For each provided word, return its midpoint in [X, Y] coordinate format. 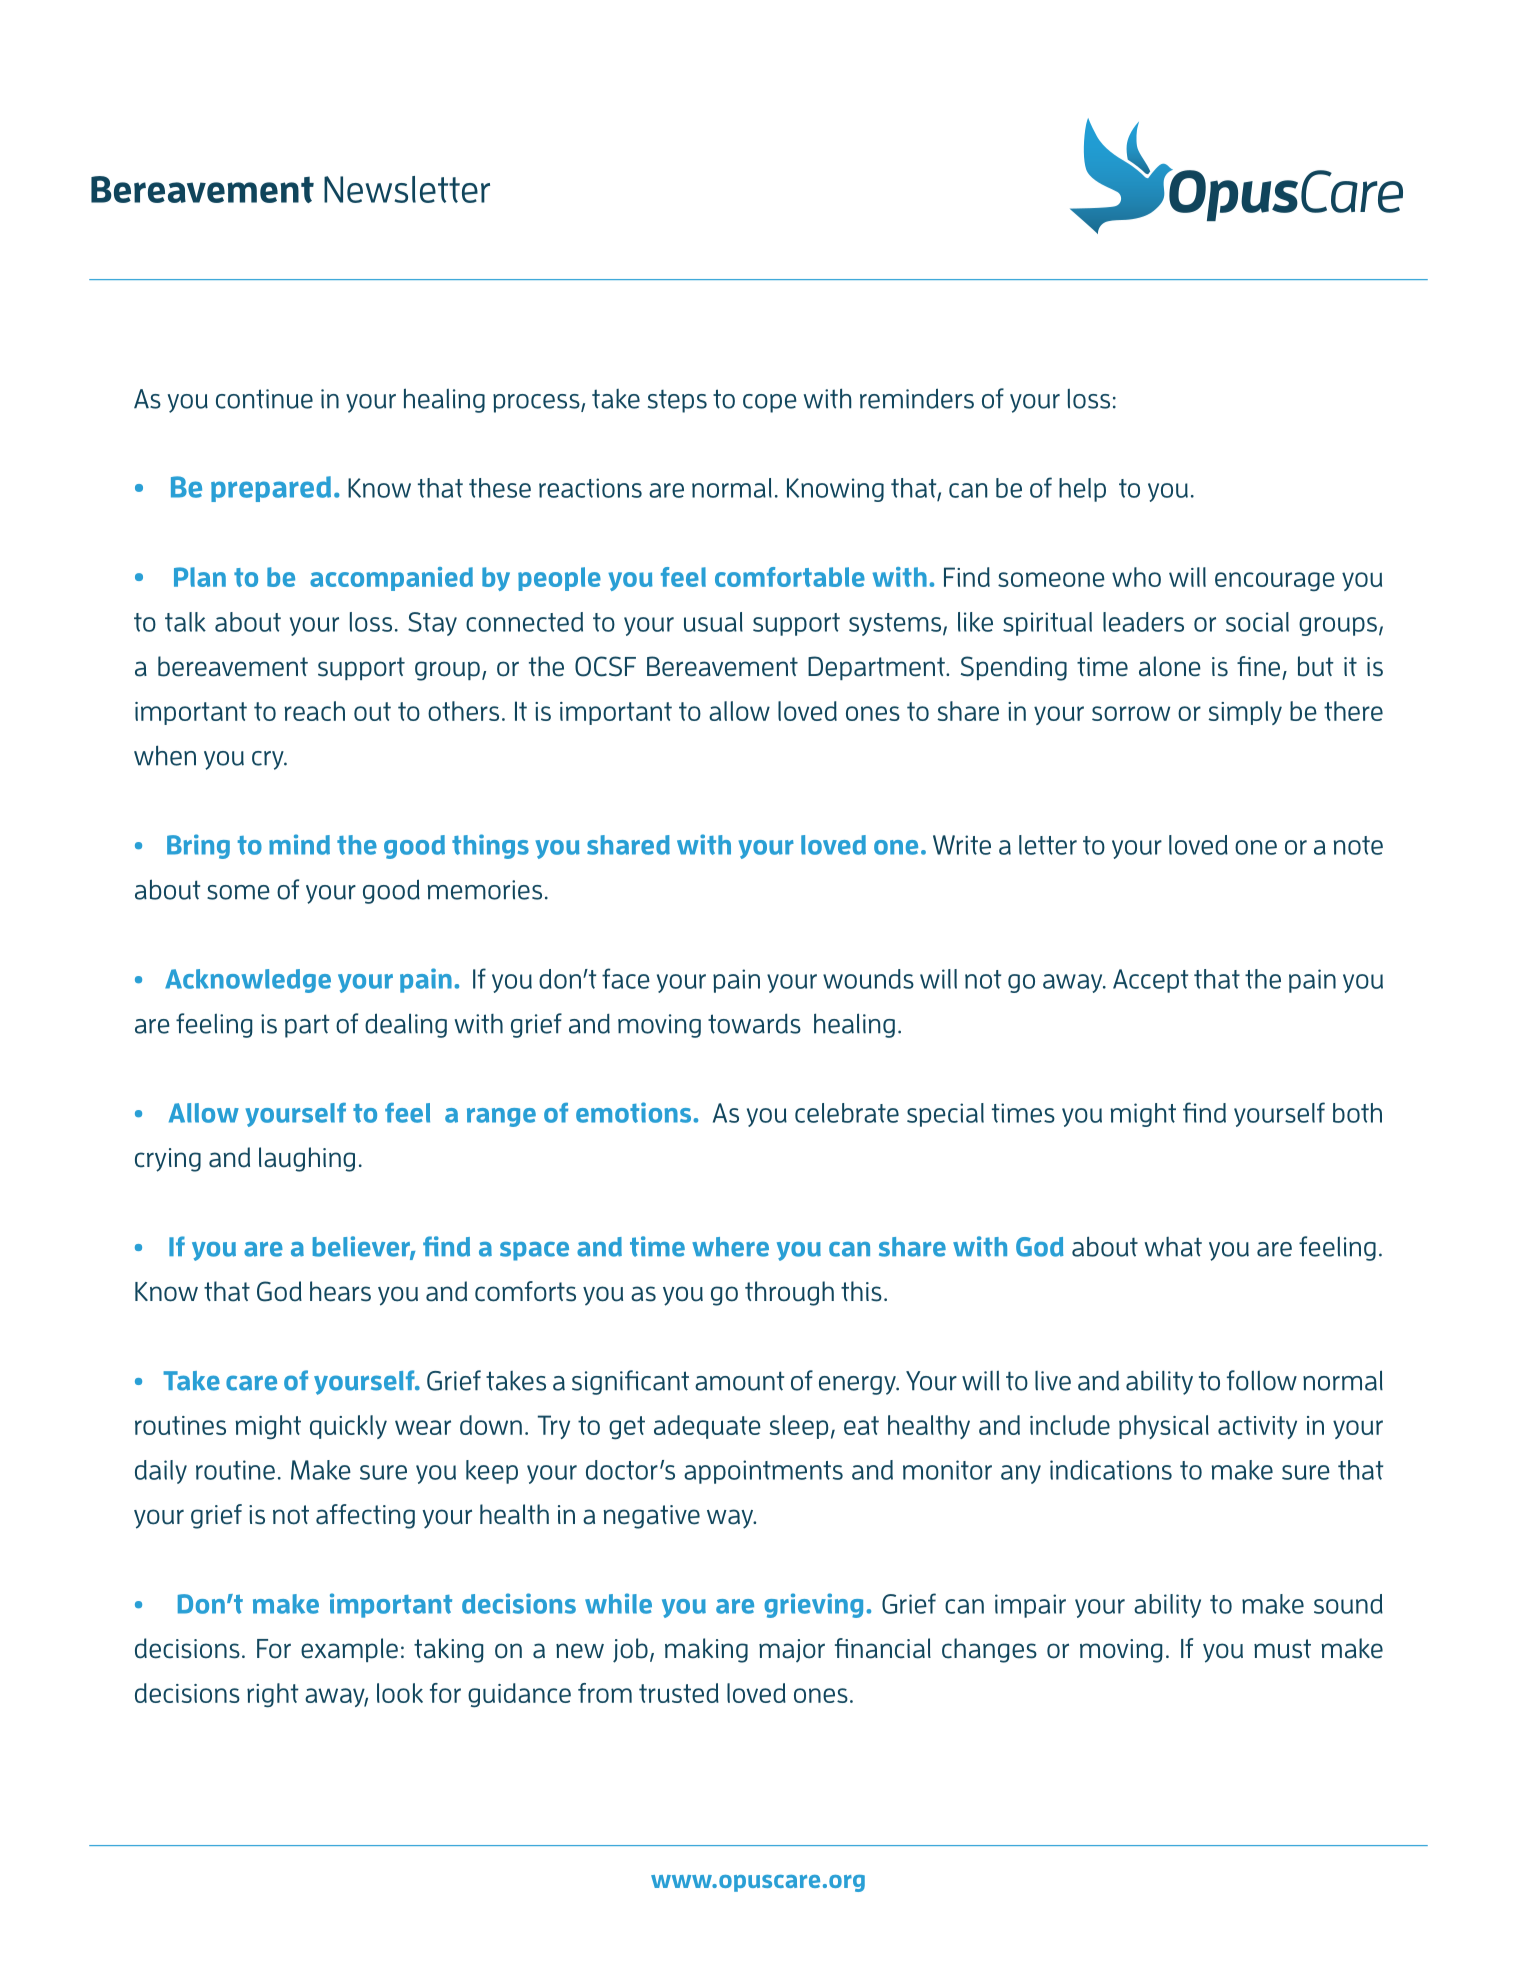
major [792, 1651]
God [279, 1291]
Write [962, 845]
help [1082, 490]
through [789, 1293]
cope [770, 403]
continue [264, 399]
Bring [198, 846]
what [1173, 1247]
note [1358, 845]
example [349, 1650]
